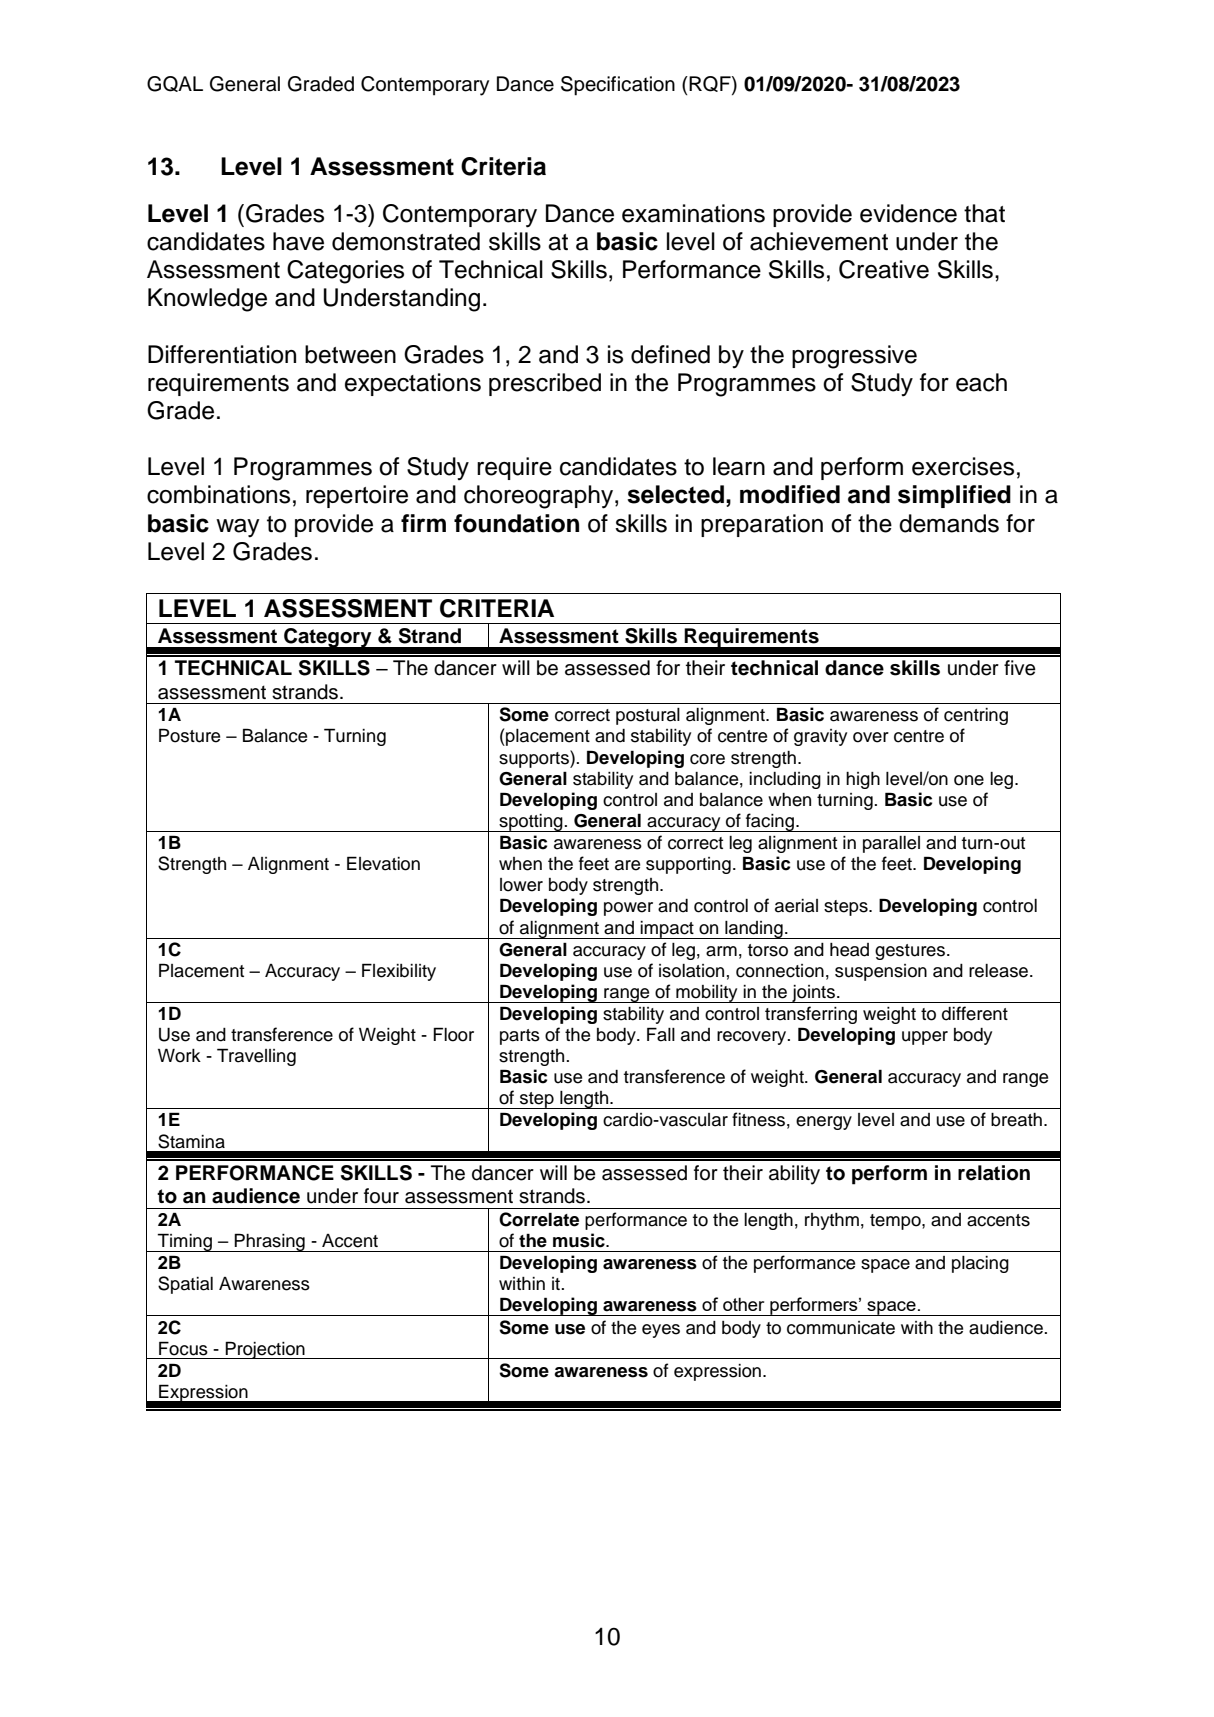 The width and height of the document is (1214, 1717). Describe the element at coordinates (256, 1057) in the document. I see `Travelling` at that location.
